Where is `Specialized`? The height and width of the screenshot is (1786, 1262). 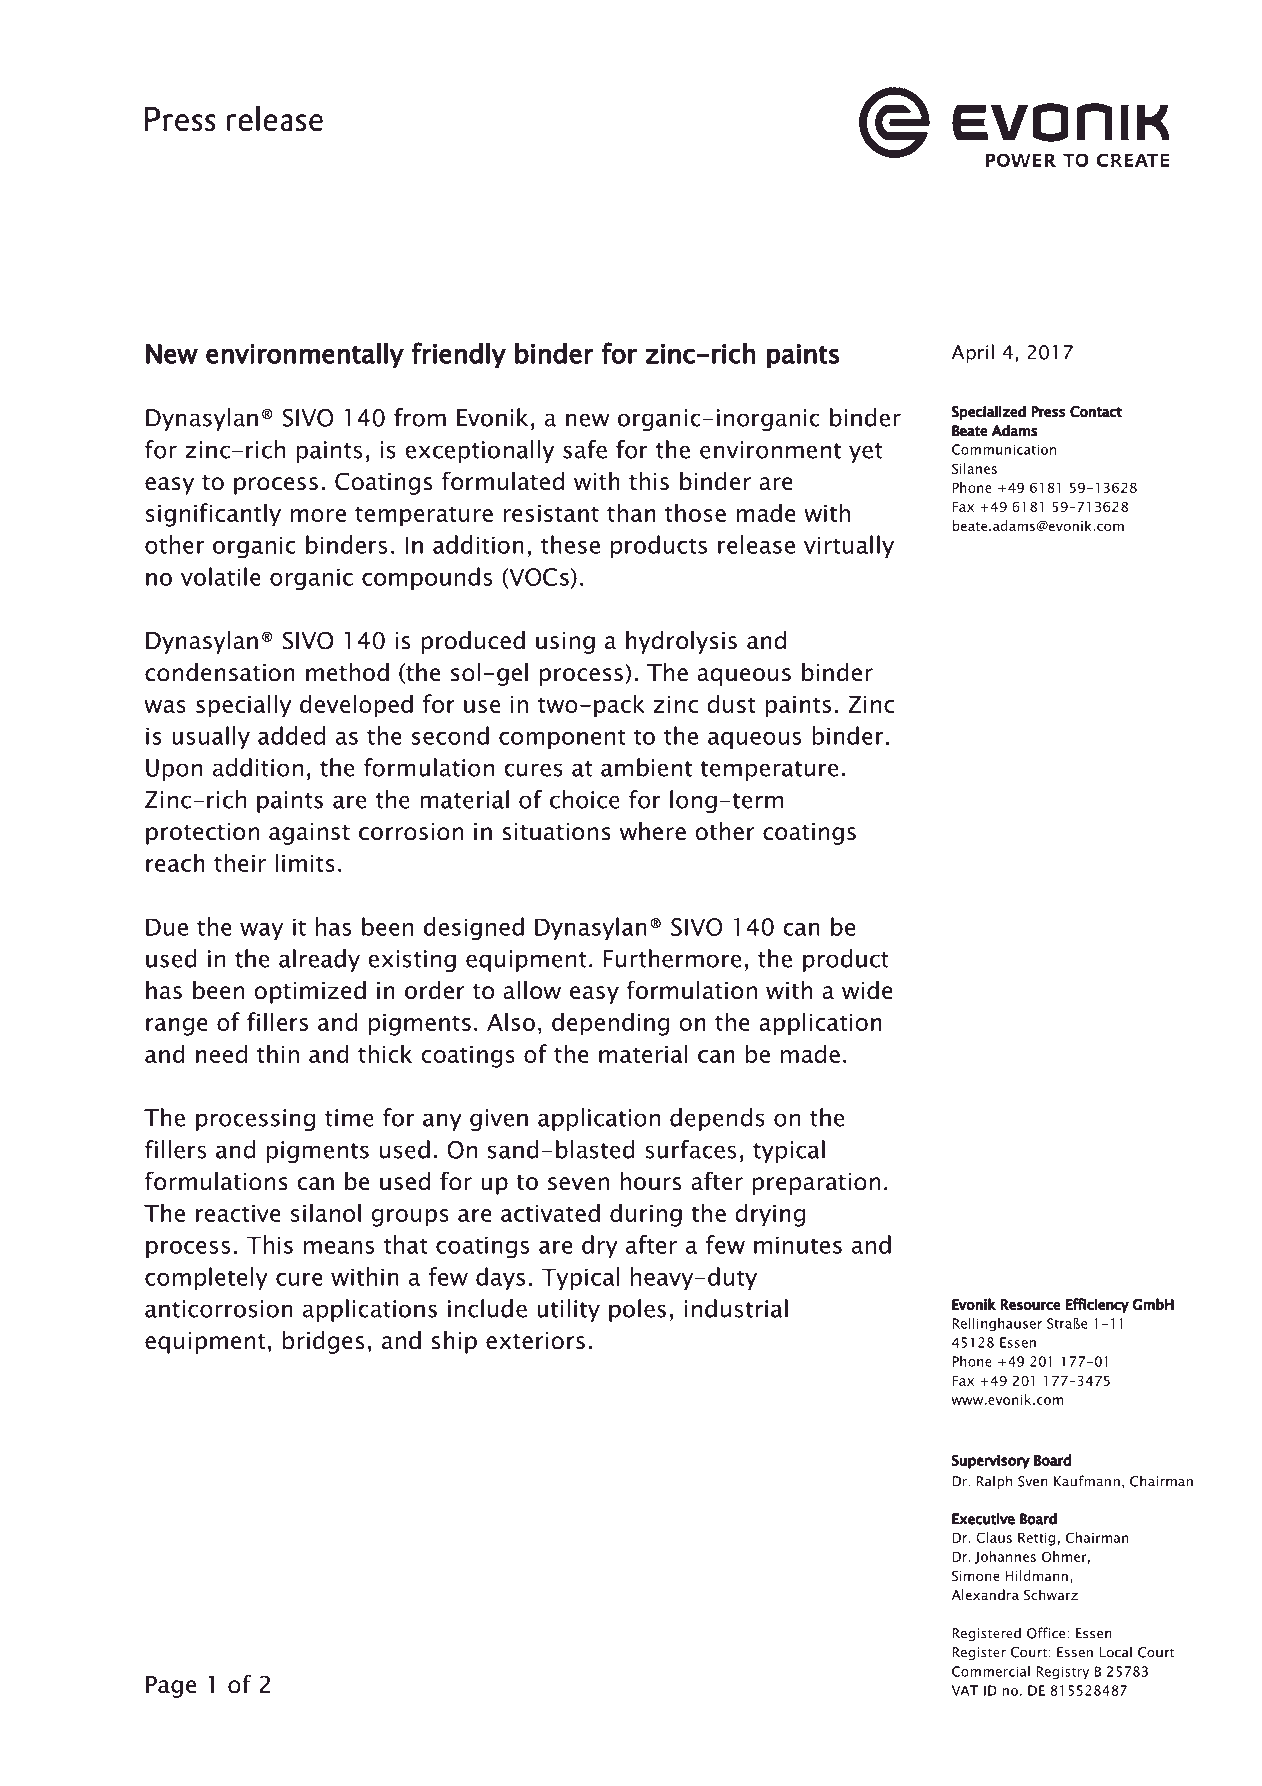 Specialized is located at coordinates (989, 412).
